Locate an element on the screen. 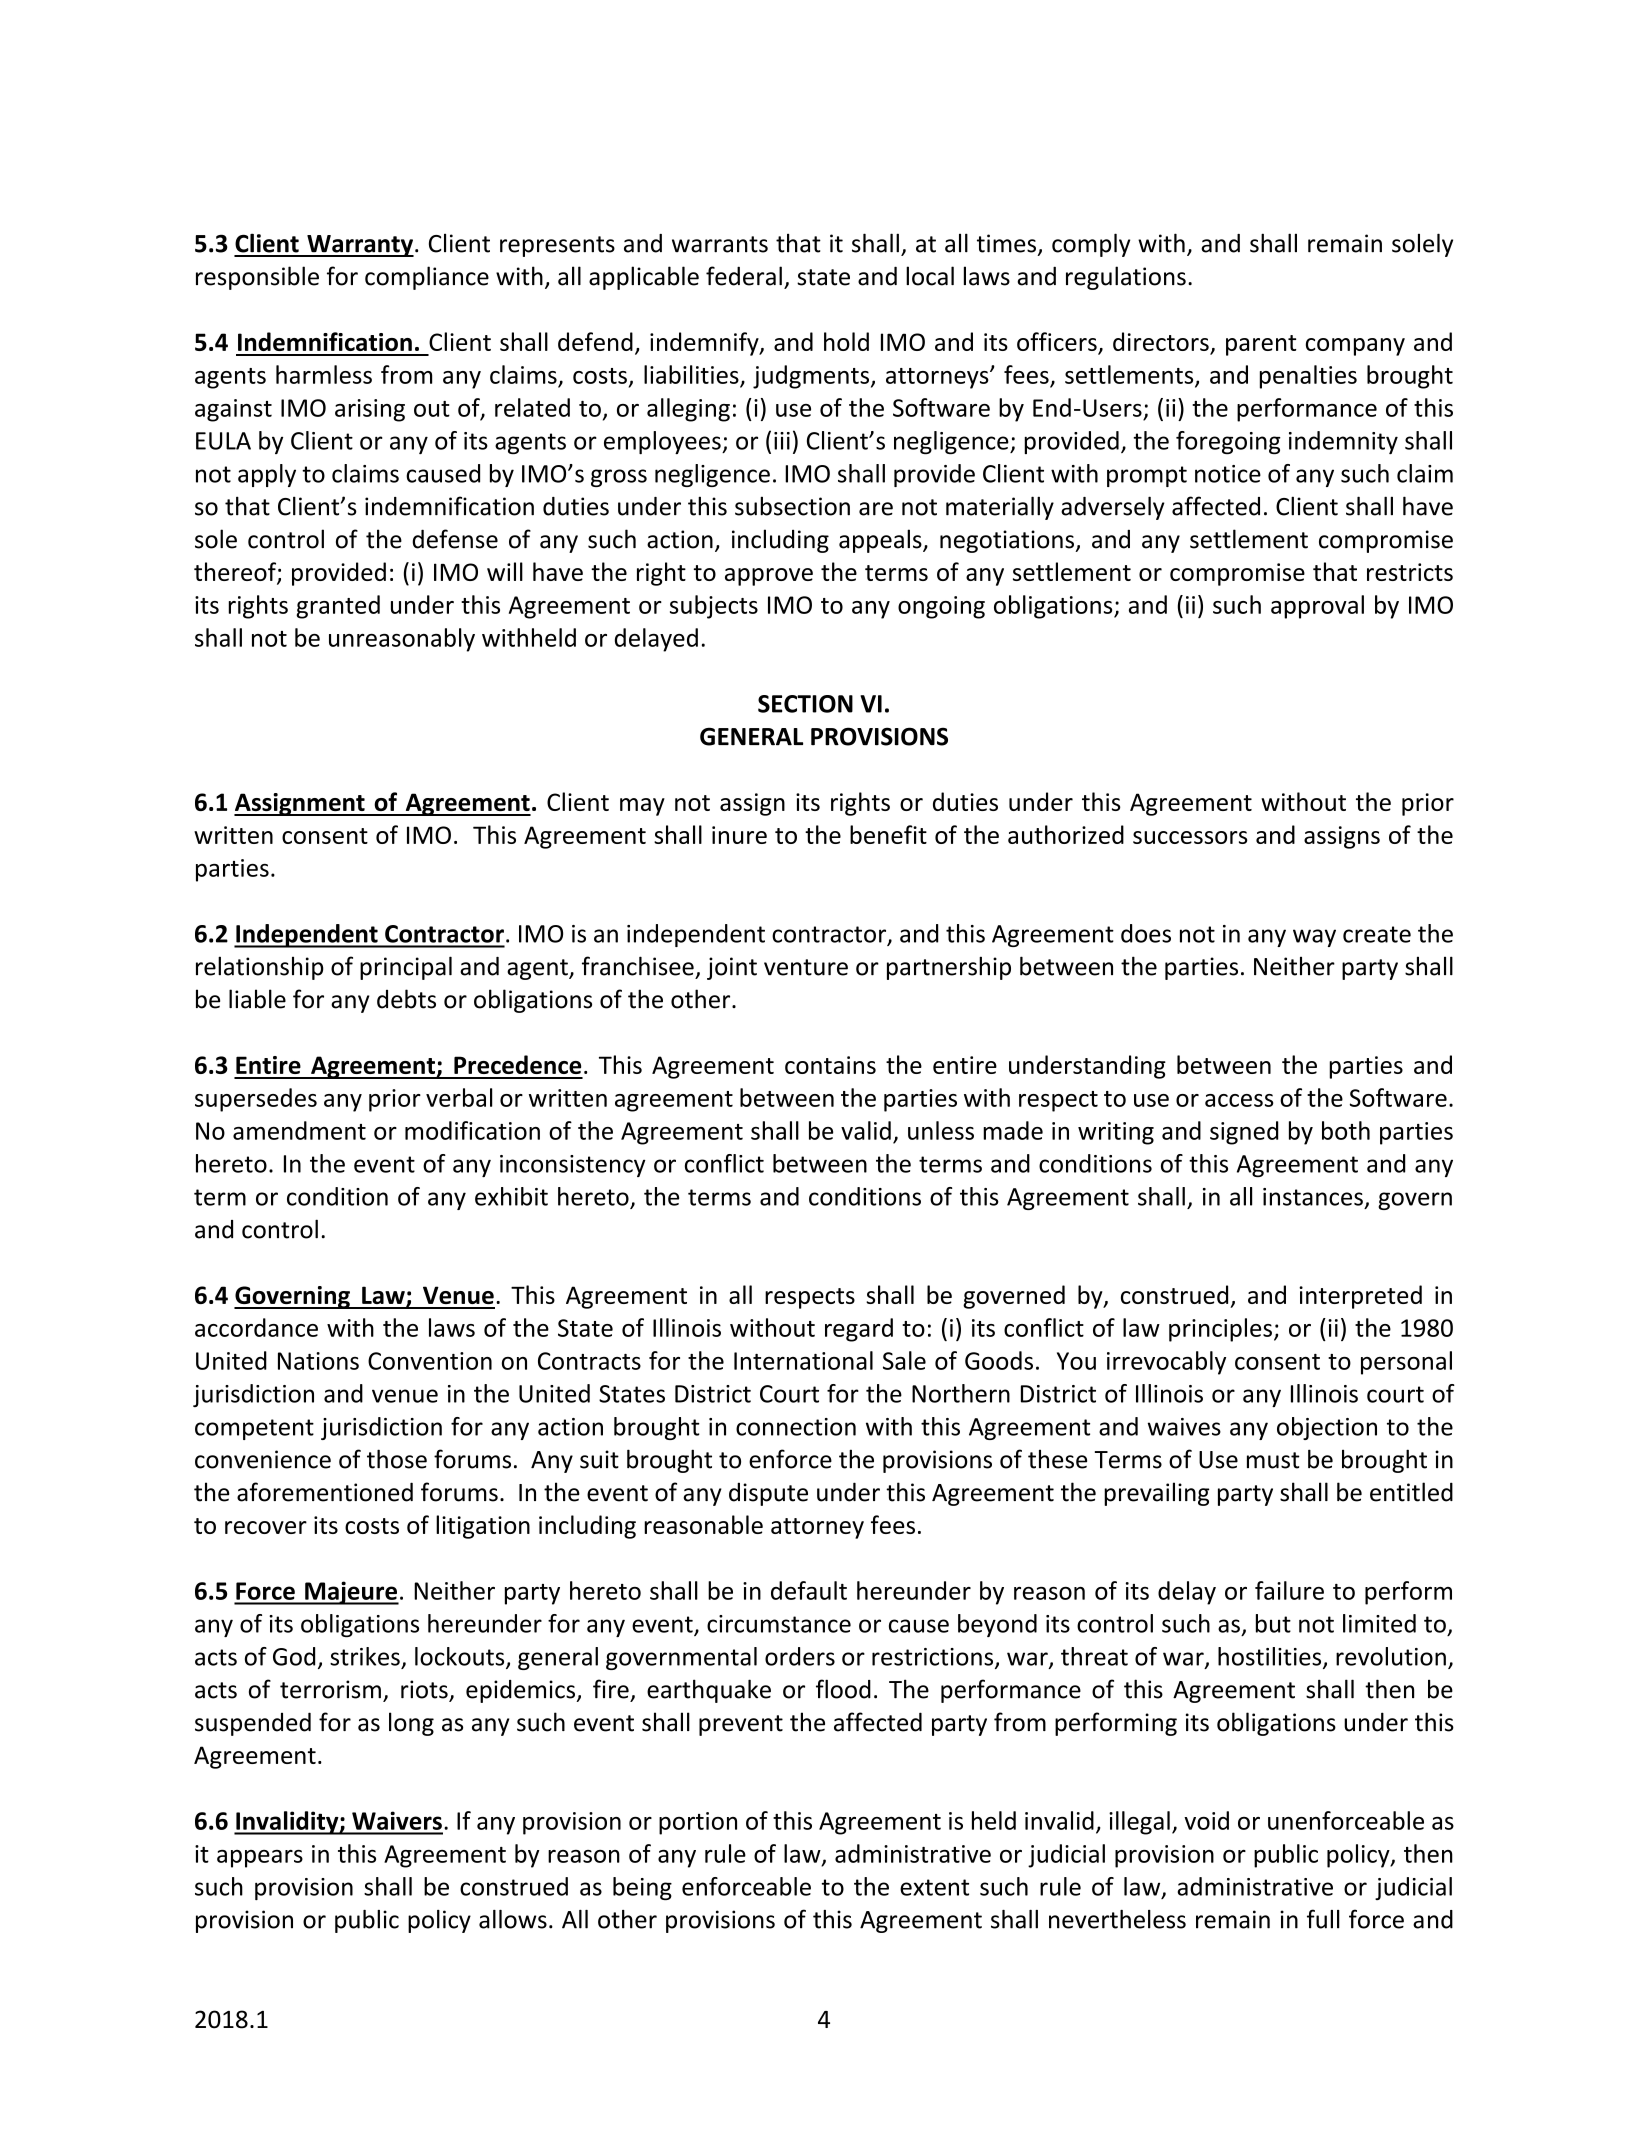 The image size is (1648, 2132). access is located at coordinates (1239, 1100).
